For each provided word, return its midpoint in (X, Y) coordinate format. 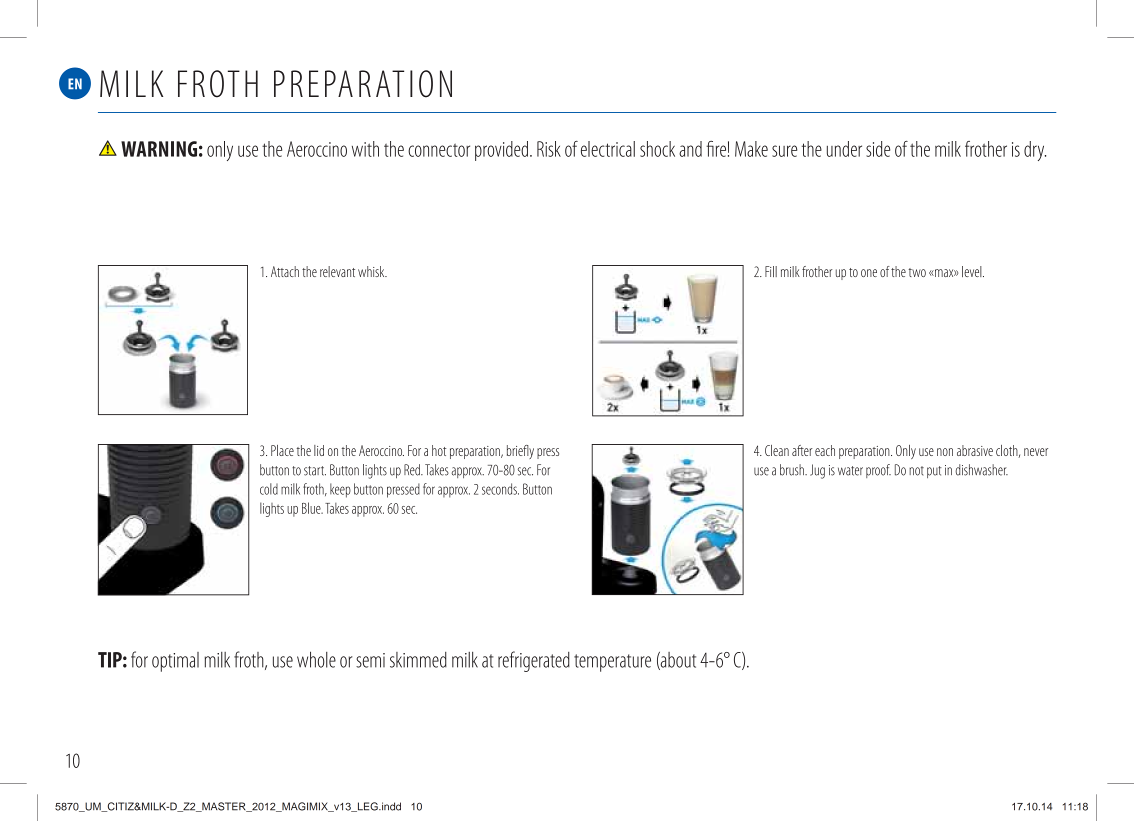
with (365, 149)
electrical (608, 149)
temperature (612, 663)
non (945, 452)
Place (282, 450)
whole (316, 659)
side (878, 149)
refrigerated (534, 661)
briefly (520, 452)
